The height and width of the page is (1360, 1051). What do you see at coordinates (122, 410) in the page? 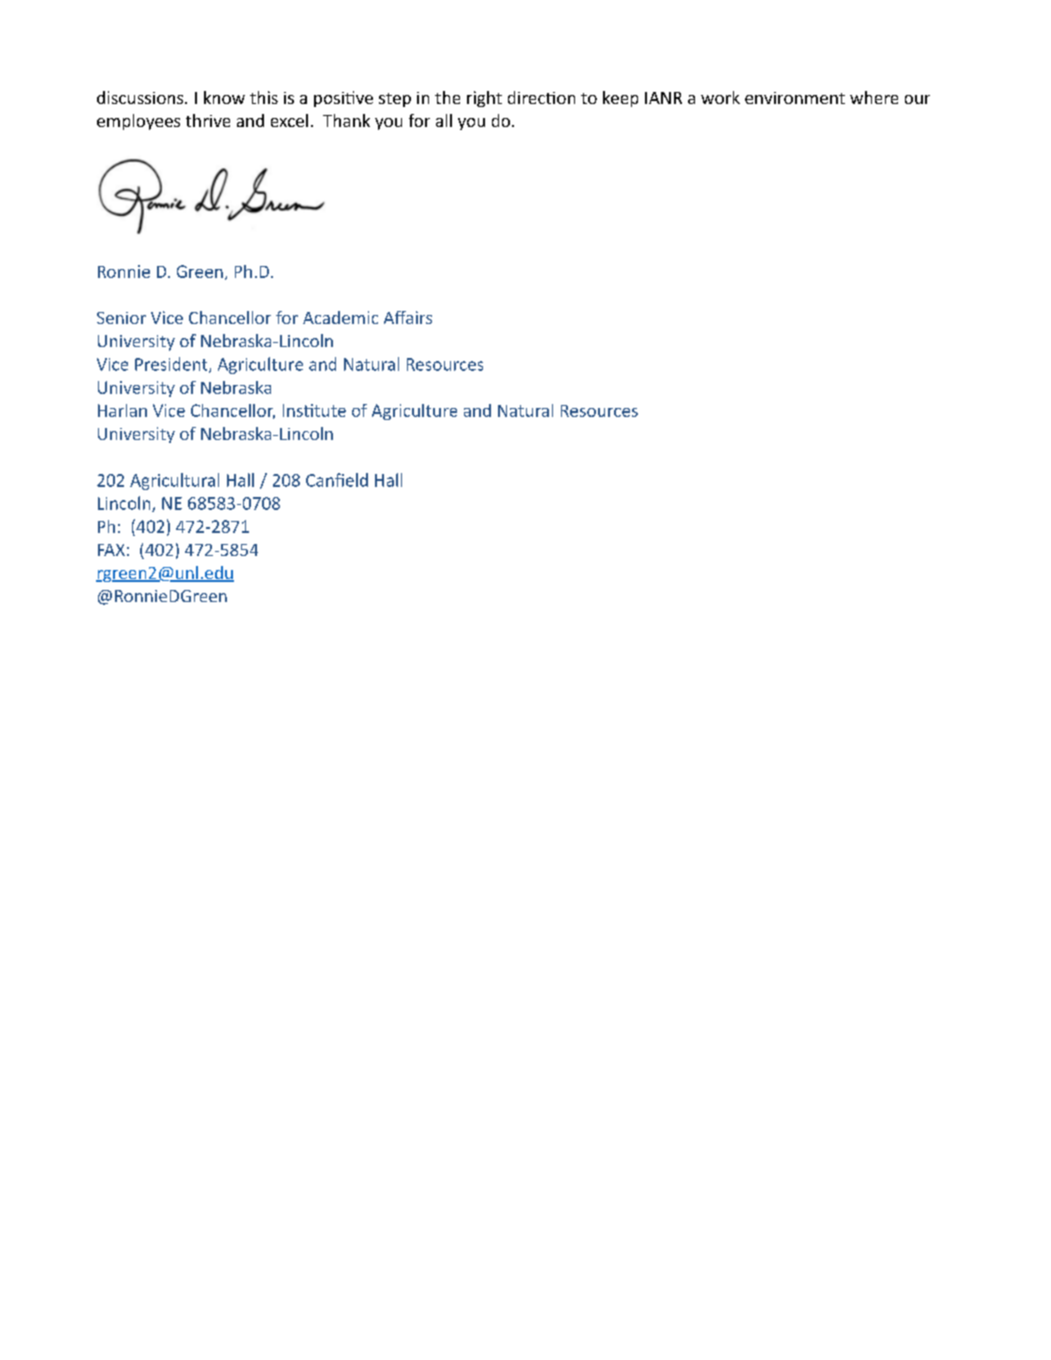
I see `Harlan` at bounding box center [122, 410].
